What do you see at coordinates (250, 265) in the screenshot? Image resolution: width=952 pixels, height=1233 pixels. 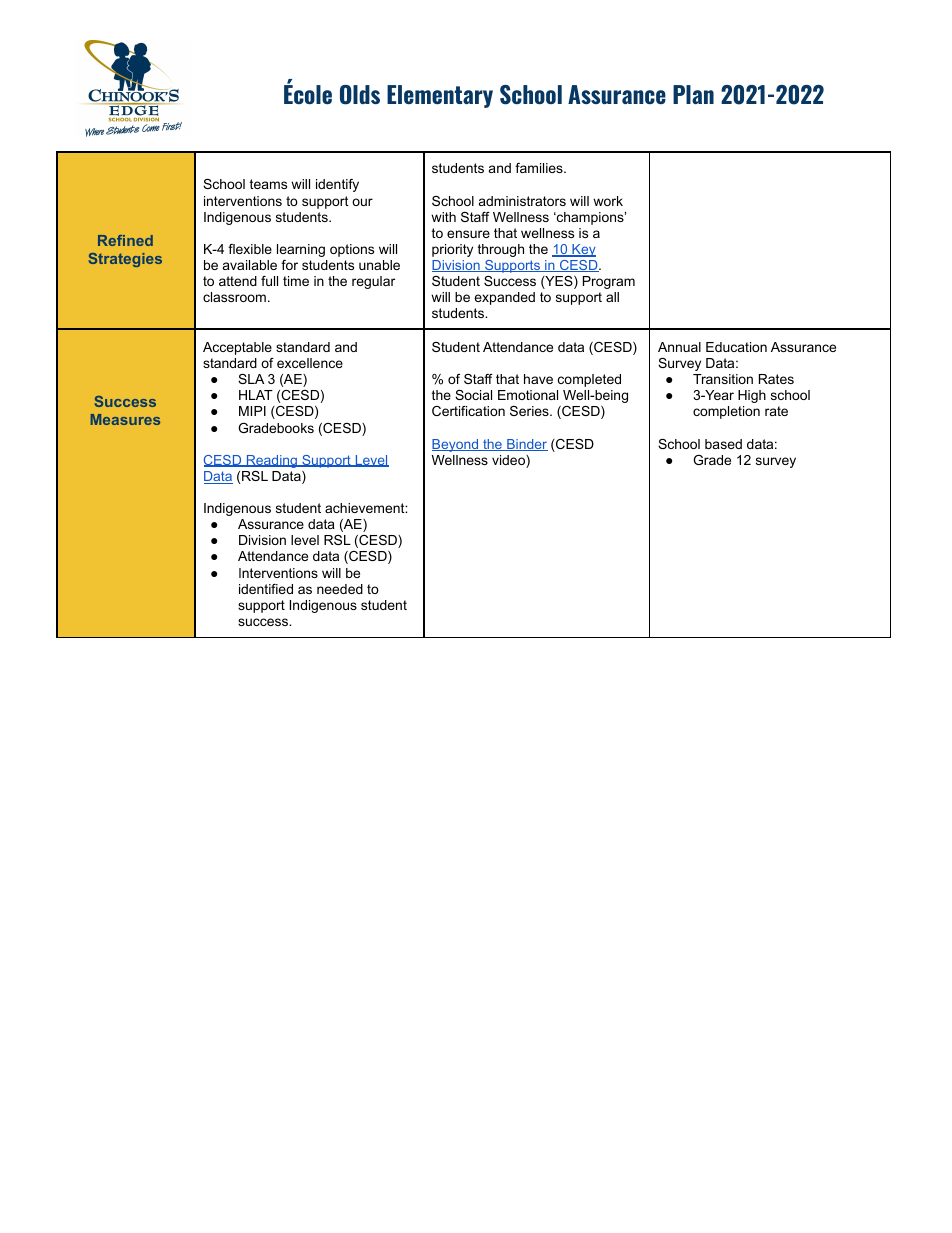 I see `available` at bounding box center [250, 265].
